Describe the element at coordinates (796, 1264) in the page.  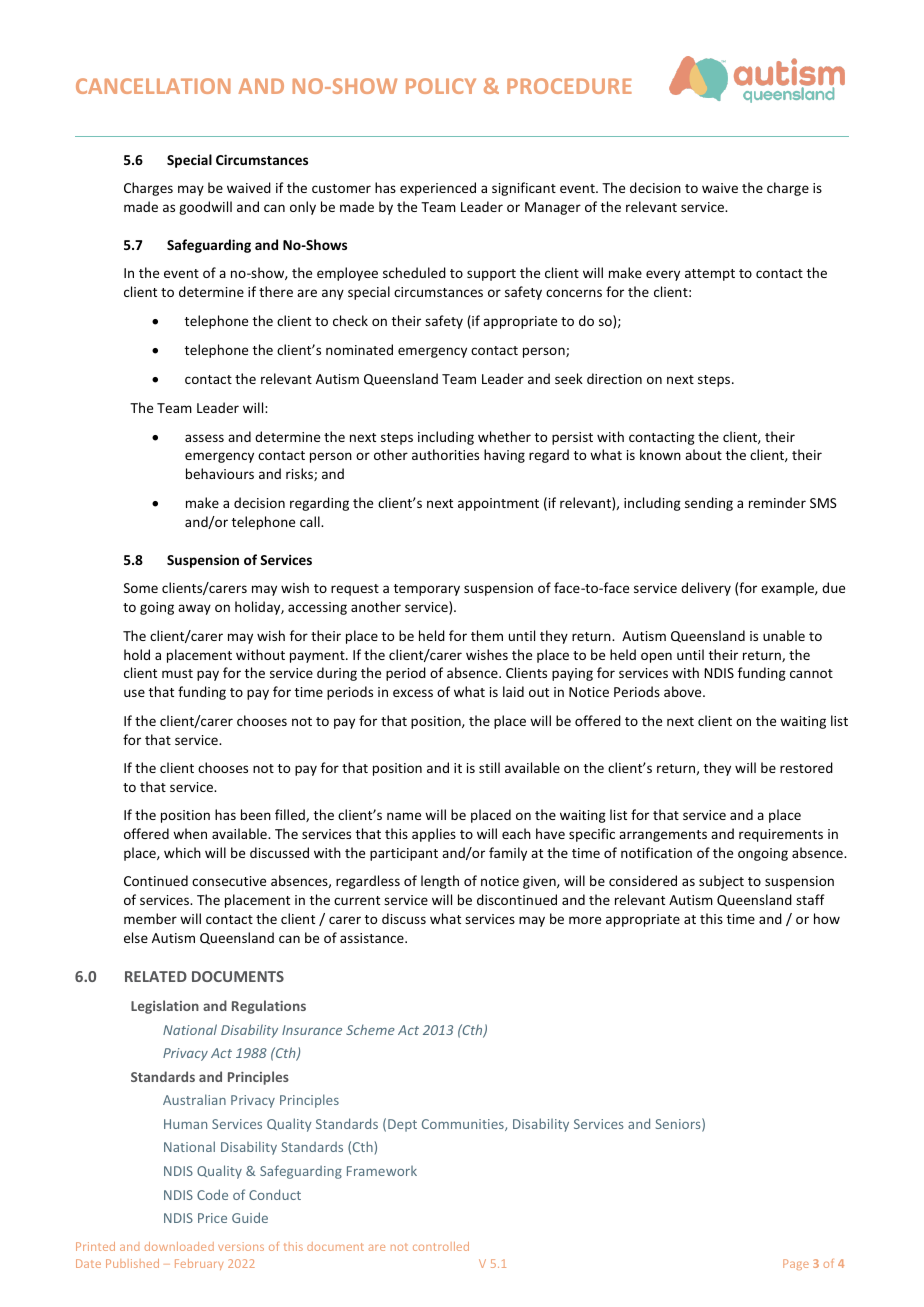
I see `Page` at that location.
